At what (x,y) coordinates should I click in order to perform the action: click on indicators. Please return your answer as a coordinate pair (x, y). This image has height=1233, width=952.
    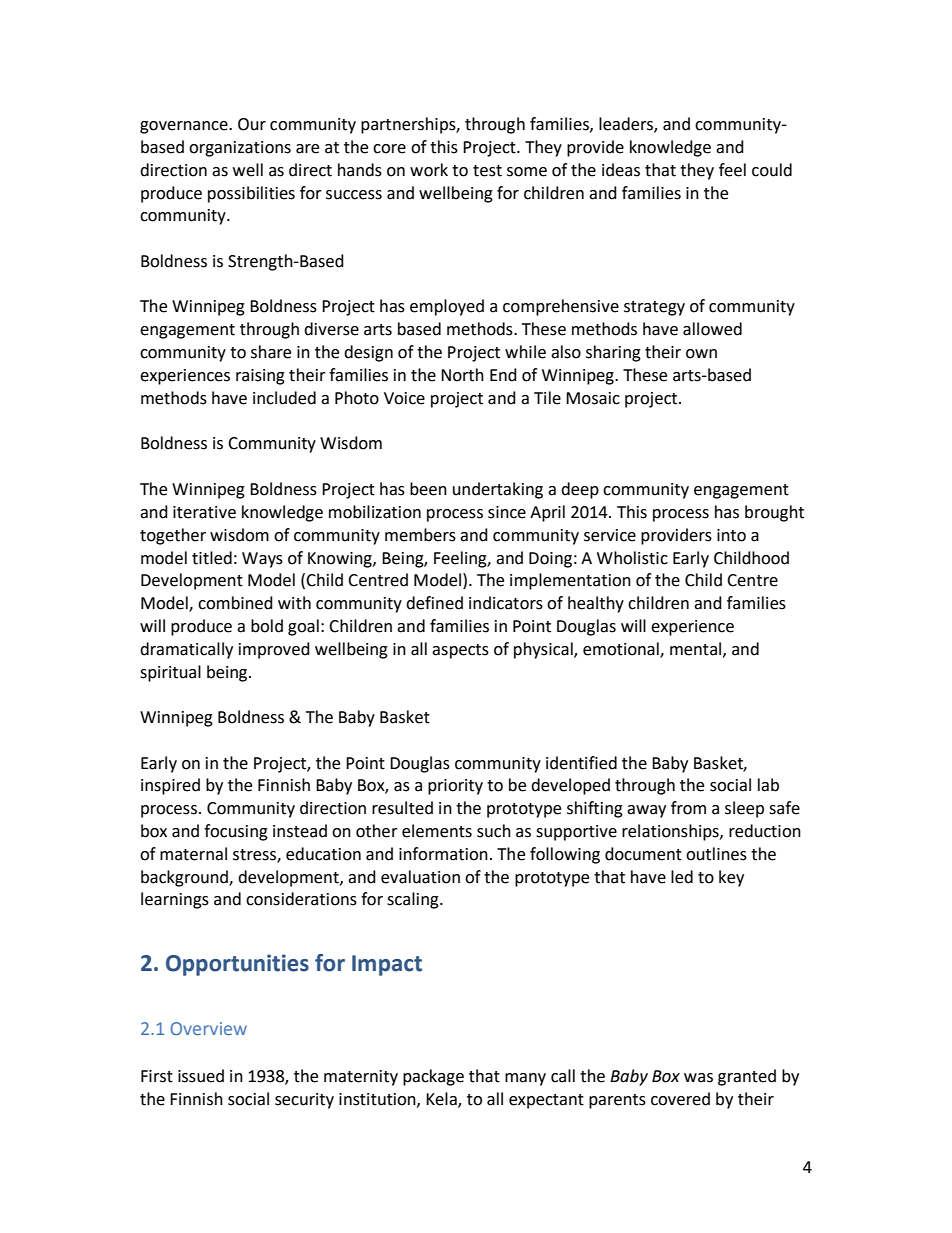
    Looking at the image, I should click on (506, 603).
